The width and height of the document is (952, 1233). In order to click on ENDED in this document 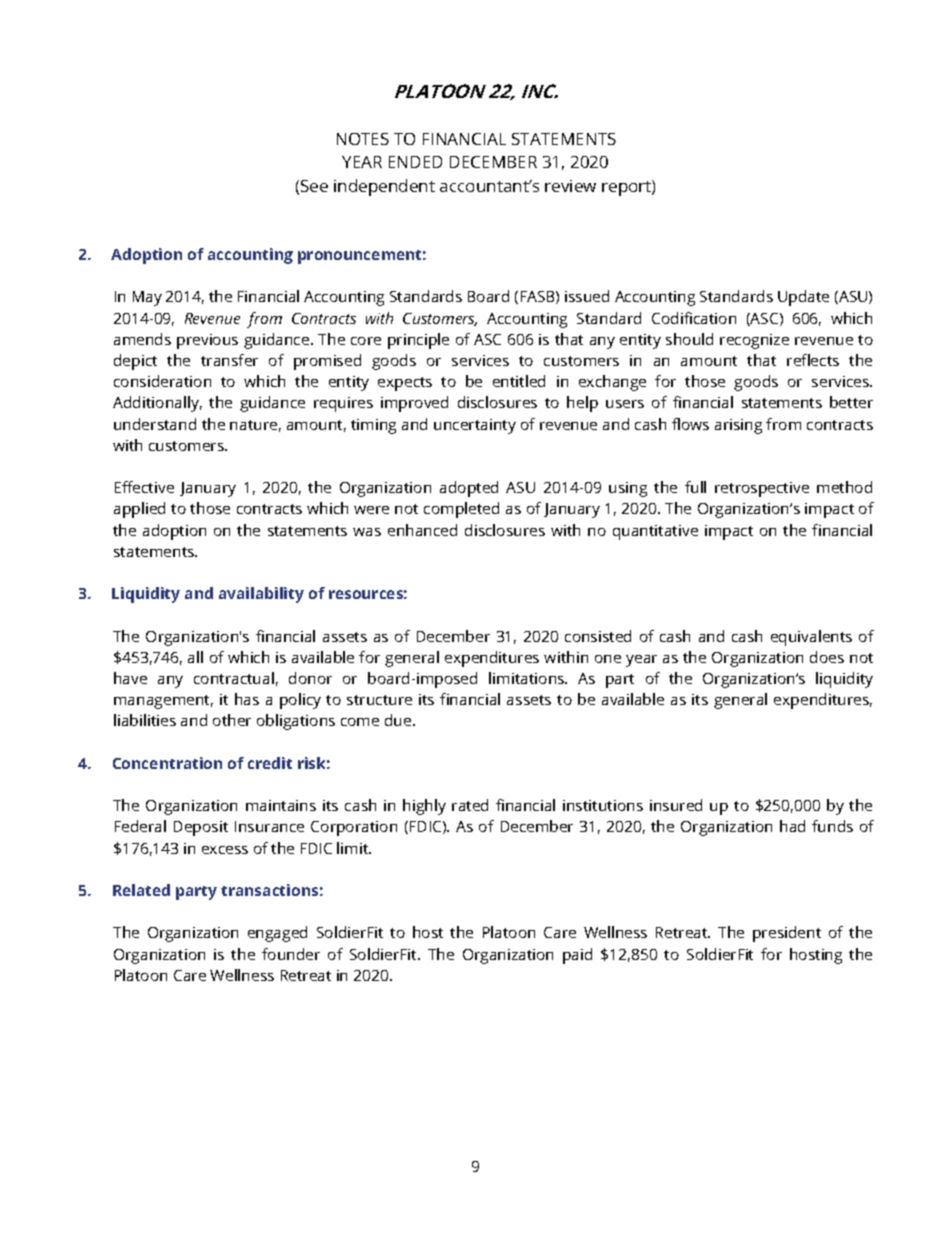, I will do `click(415, 162)`.
